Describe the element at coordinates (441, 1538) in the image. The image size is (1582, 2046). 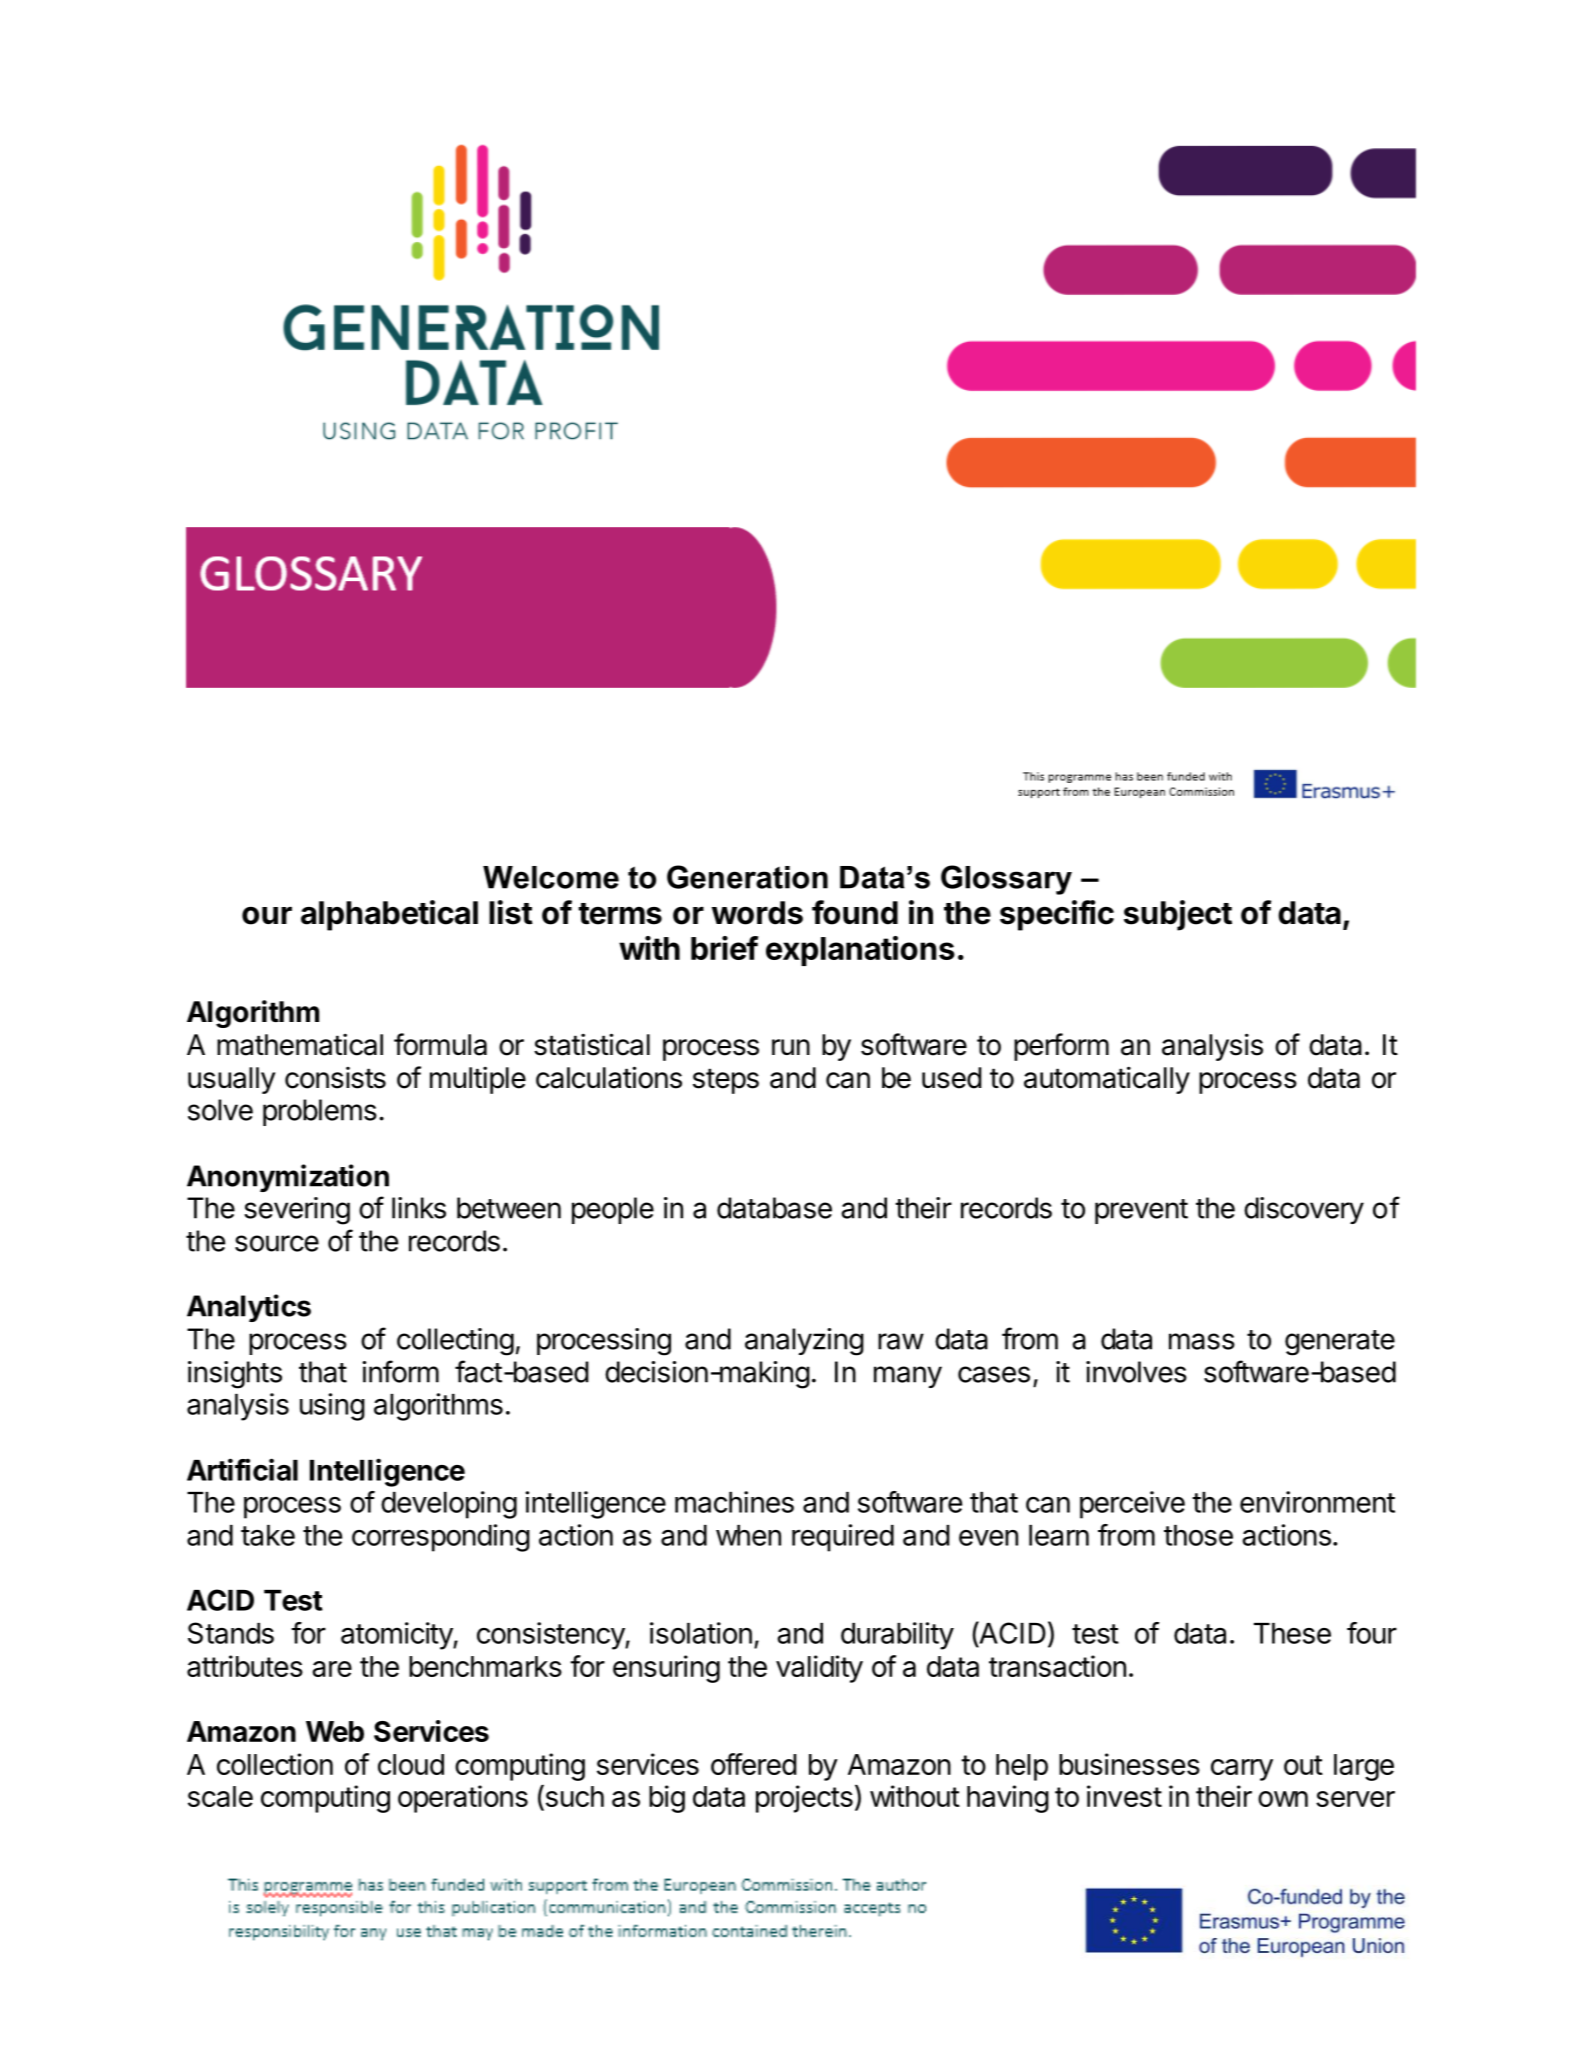
I see `corresponding` at that location.
